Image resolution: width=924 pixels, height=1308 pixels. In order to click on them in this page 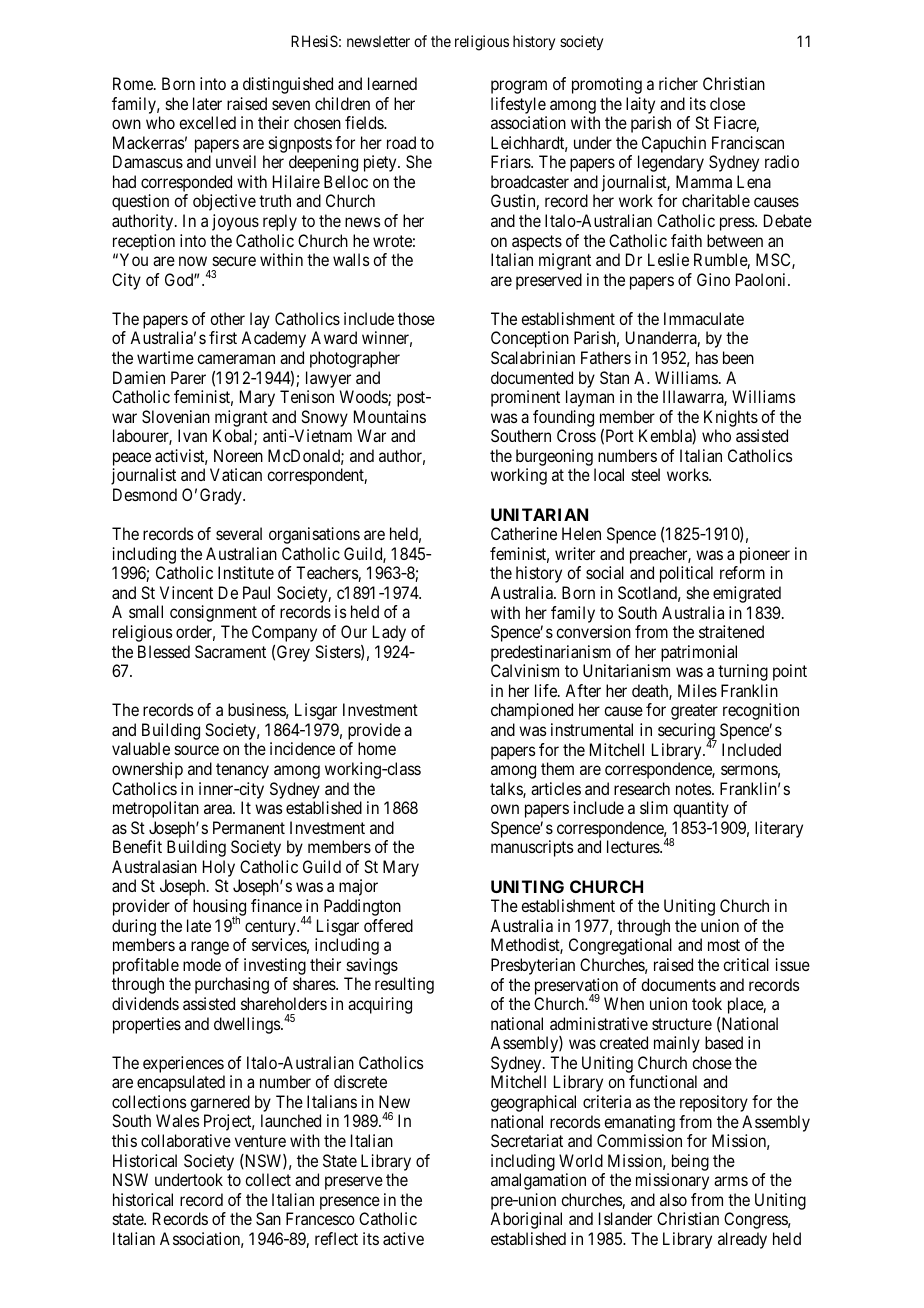, I will do `click(557, 768)`.
